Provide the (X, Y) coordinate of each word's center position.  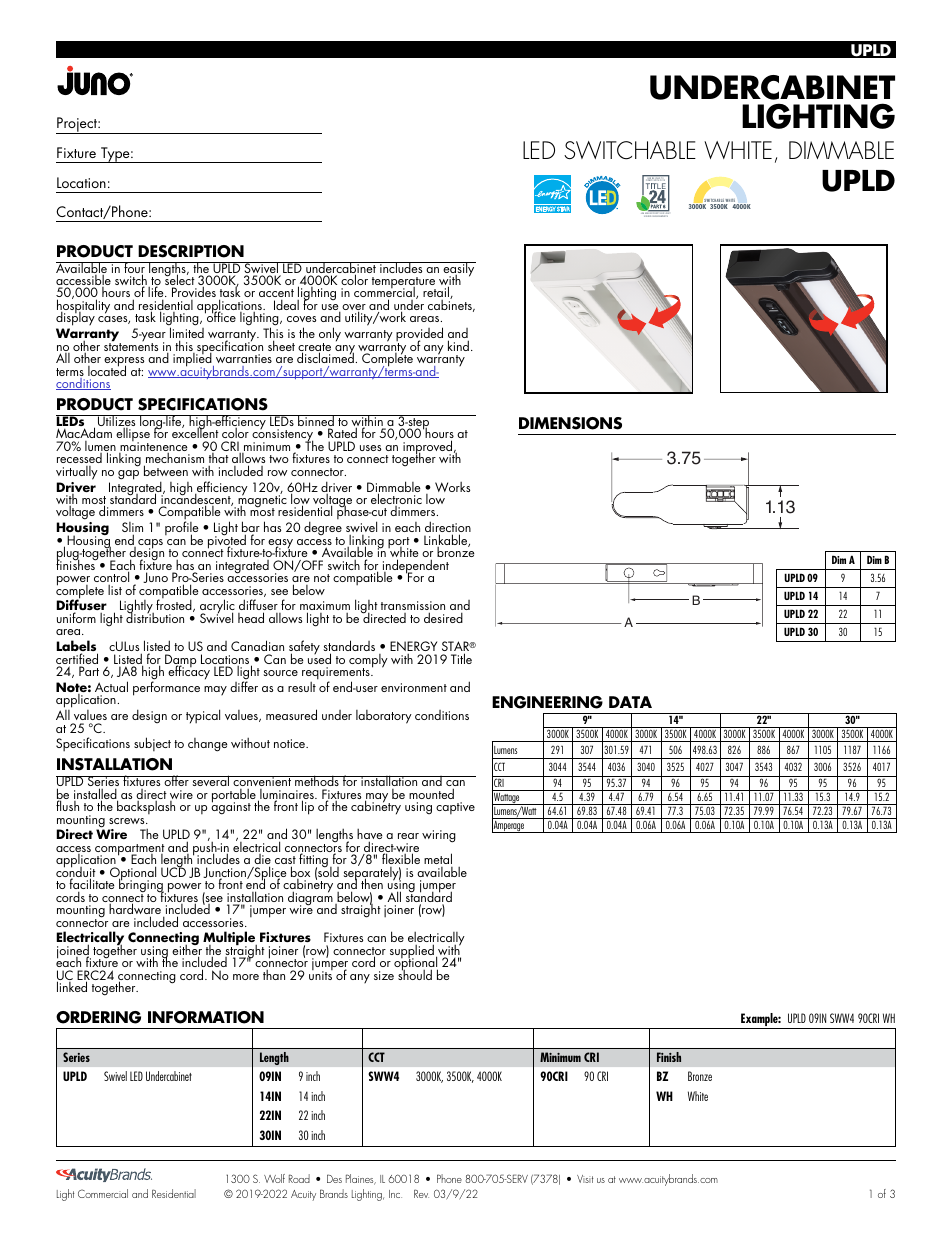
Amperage (509, 826)
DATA (630, 702)
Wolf (274, 1178)
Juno (155, 577)
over (353, 308)
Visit (585, 1179)
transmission (413, 607)
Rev (421, 1193)
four (134, 269)
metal (438, 858)
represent (692, 311)
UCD (173, 871)
